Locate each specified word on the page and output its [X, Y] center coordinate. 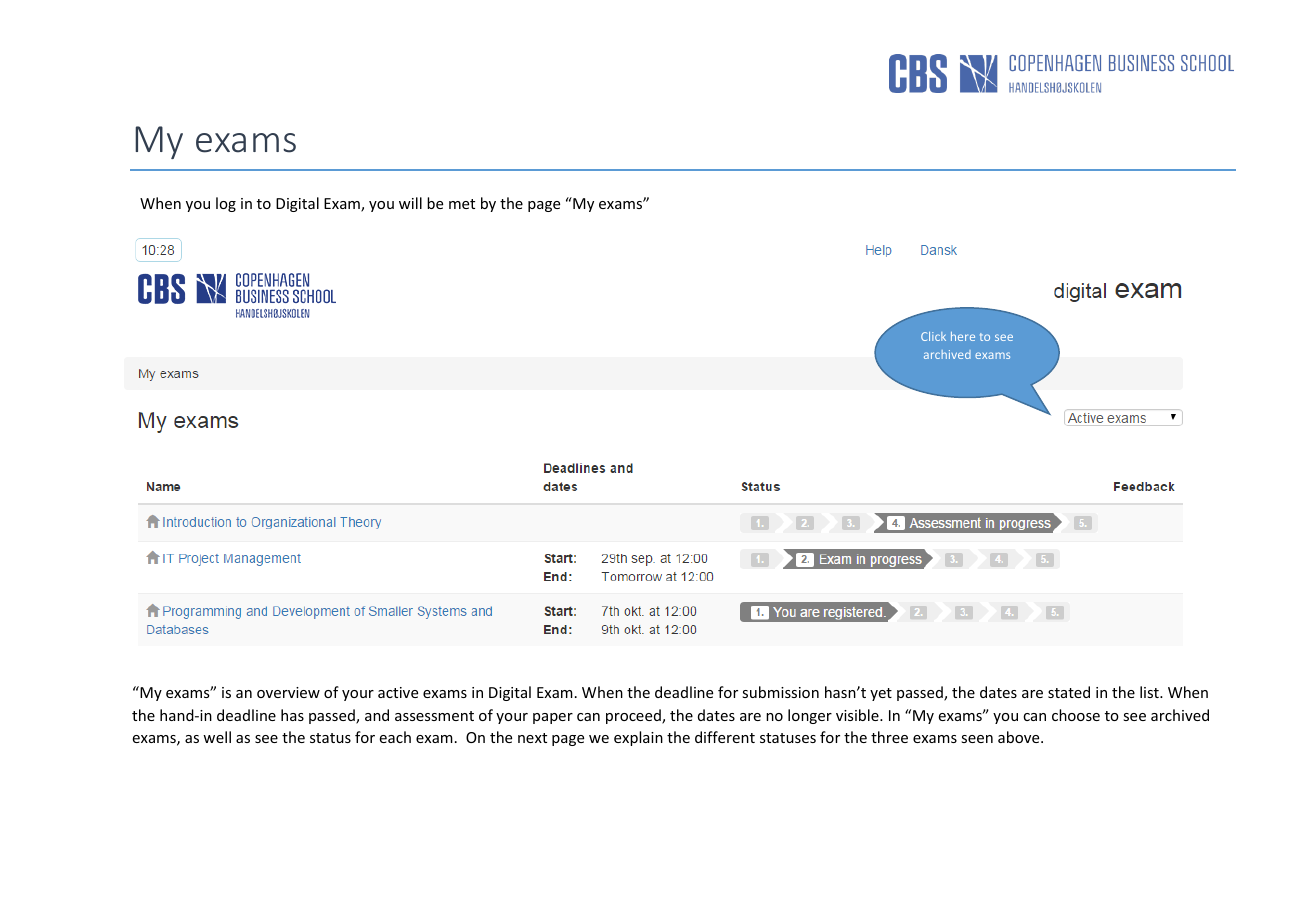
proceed [634, 716]
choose [1076, 715]
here [963, 336]
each [395, 737]
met [462, 204]
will [410, 203]
